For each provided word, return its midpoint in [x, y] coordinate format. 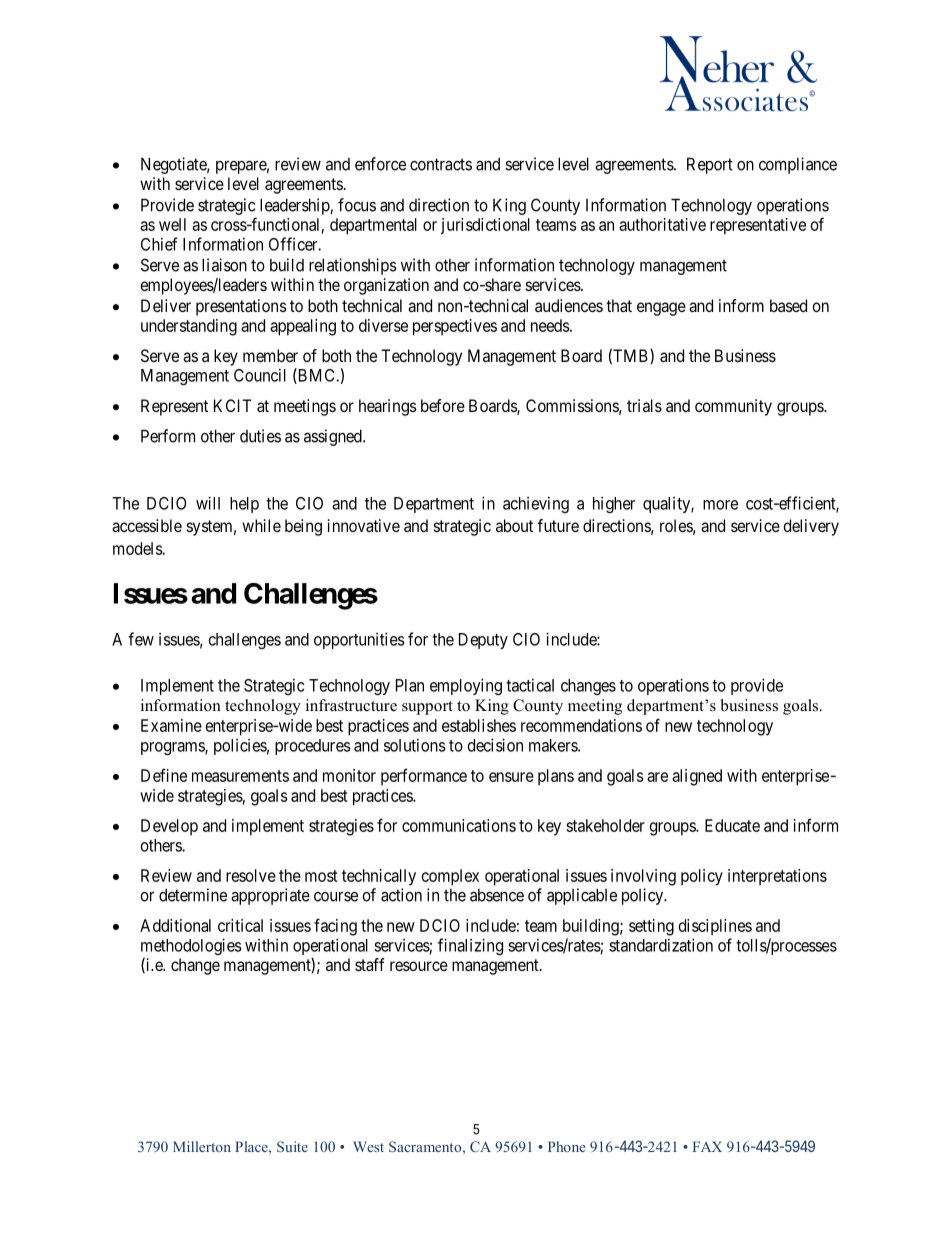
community [733, 407]
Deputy [483, 641]
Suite [292, 1146]
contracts [441, 164]
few [141, 639]
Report [710, 165]
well [172, 224]
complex [450, 877]
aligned [697, 777]
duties [260, 436]
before [443, 405]
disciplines [715, 927]
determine [193, 895]
